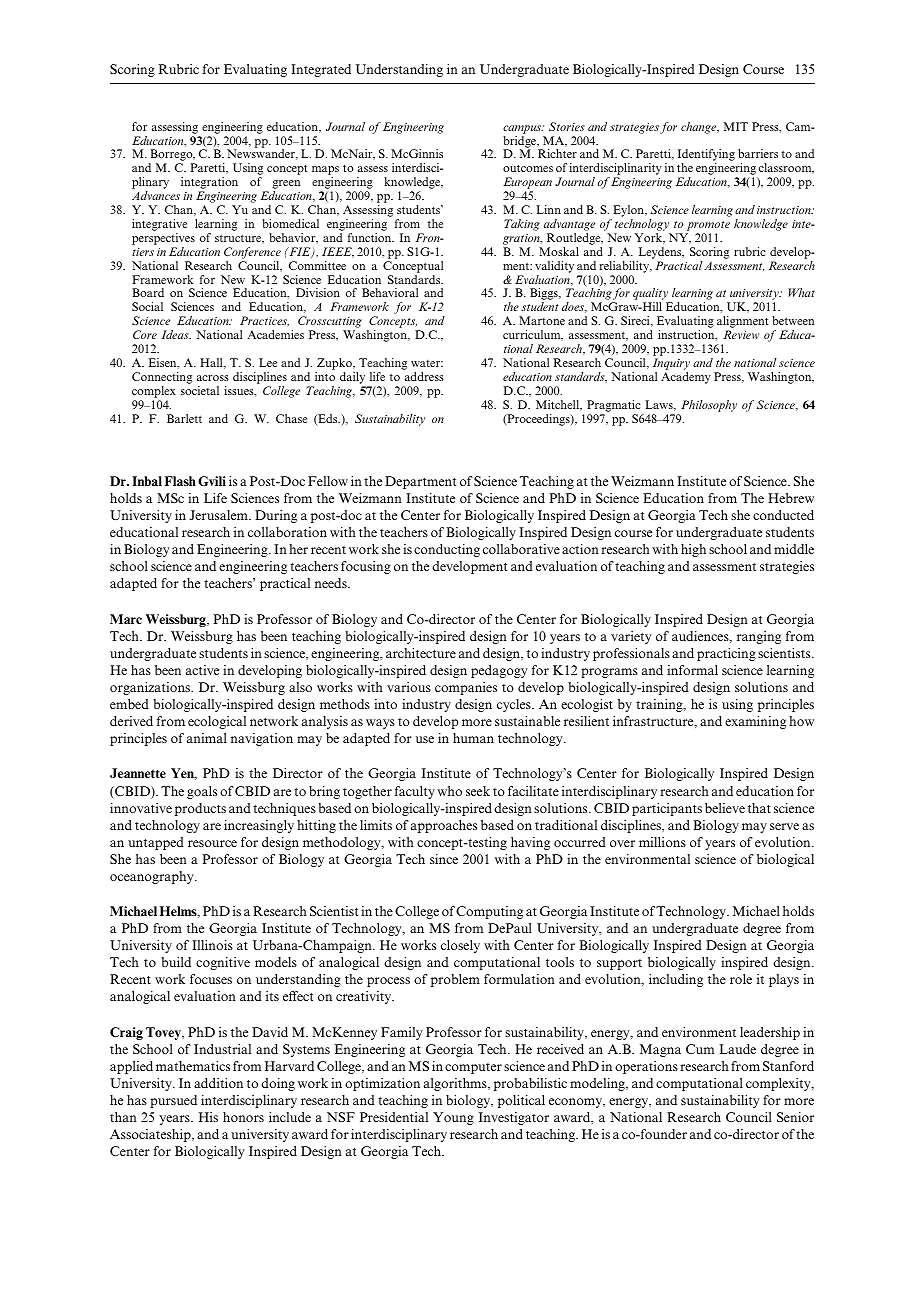  What do you see at coordinates (212, 843) in the page?
I see `resource` at bounding box center [212, 843].
